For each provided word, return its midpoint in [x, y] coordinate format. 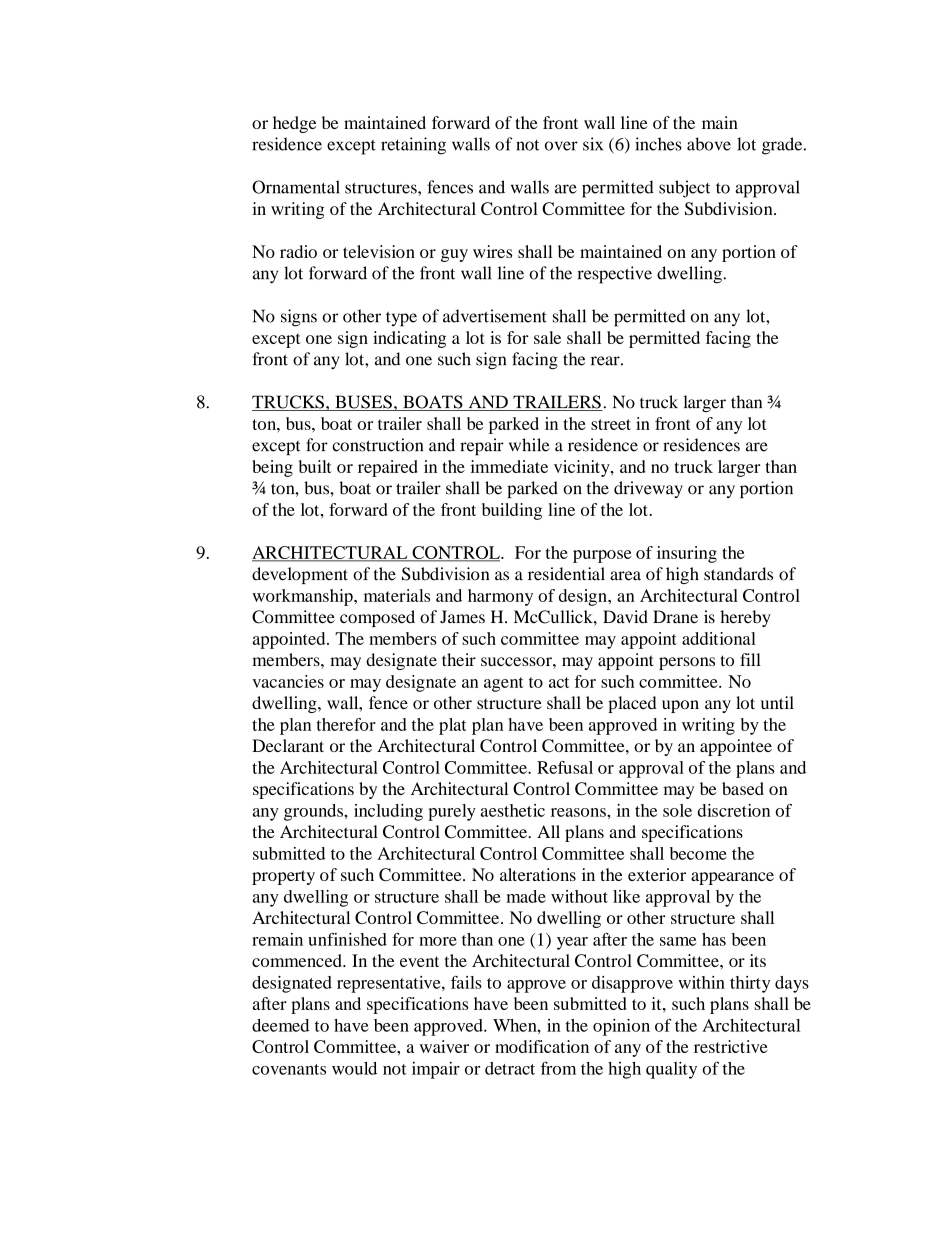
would [354, 1068]
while [529, 445]
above [709, 144]
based [743, 788]
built [315, 466]
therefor [346, 724]
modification [542, 1046]
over [561, 146]
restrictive [731, 1046]
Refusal [565, 767]
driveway [648, 489]
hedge [294, 124]
